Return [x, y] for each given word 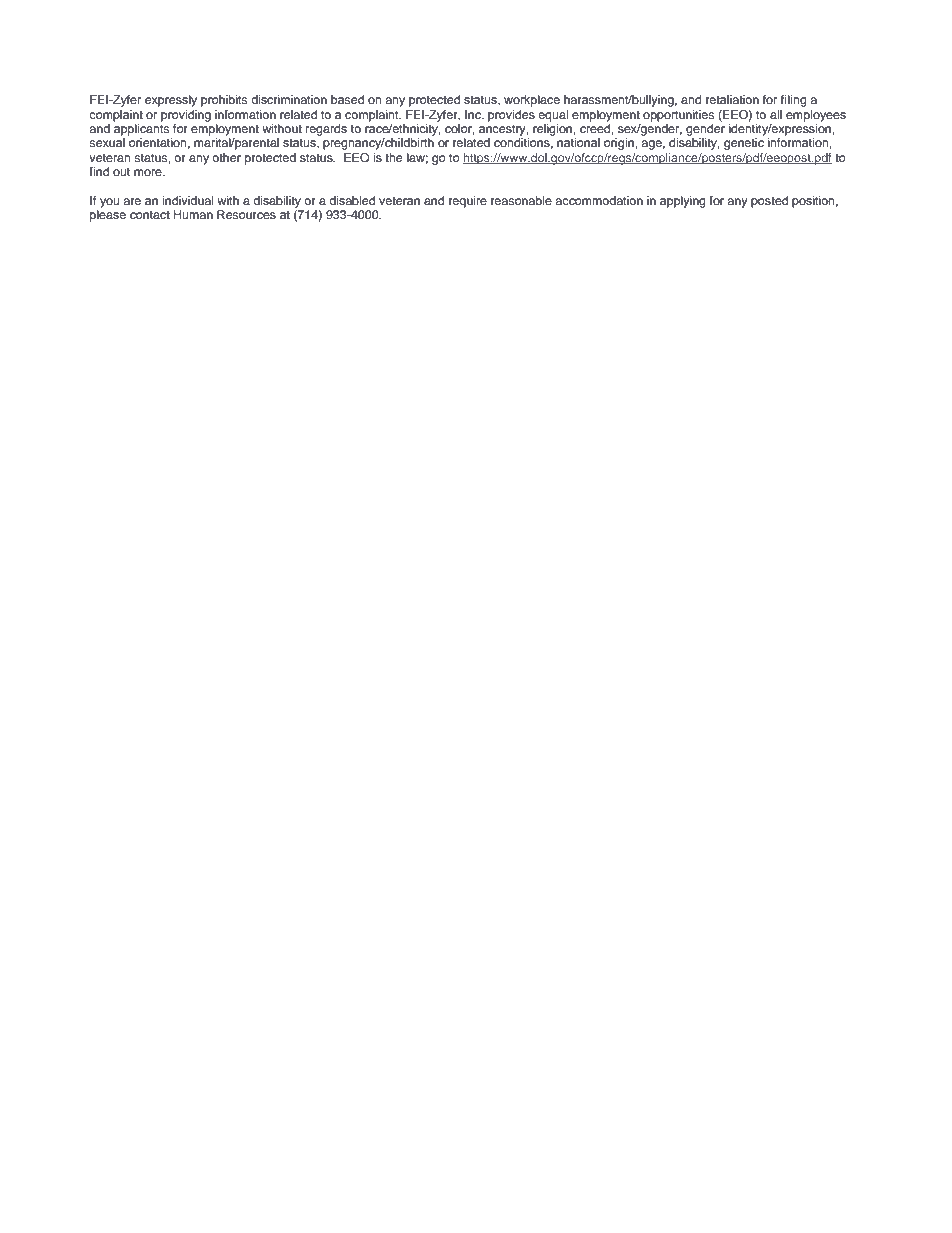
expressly [171, 101]
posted [769, 202]
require [468, 202]
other [226, 157]
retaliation [732, 99]
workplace [532, 101]
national [578, 142]
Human [193, 214]
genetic [744, 144]
